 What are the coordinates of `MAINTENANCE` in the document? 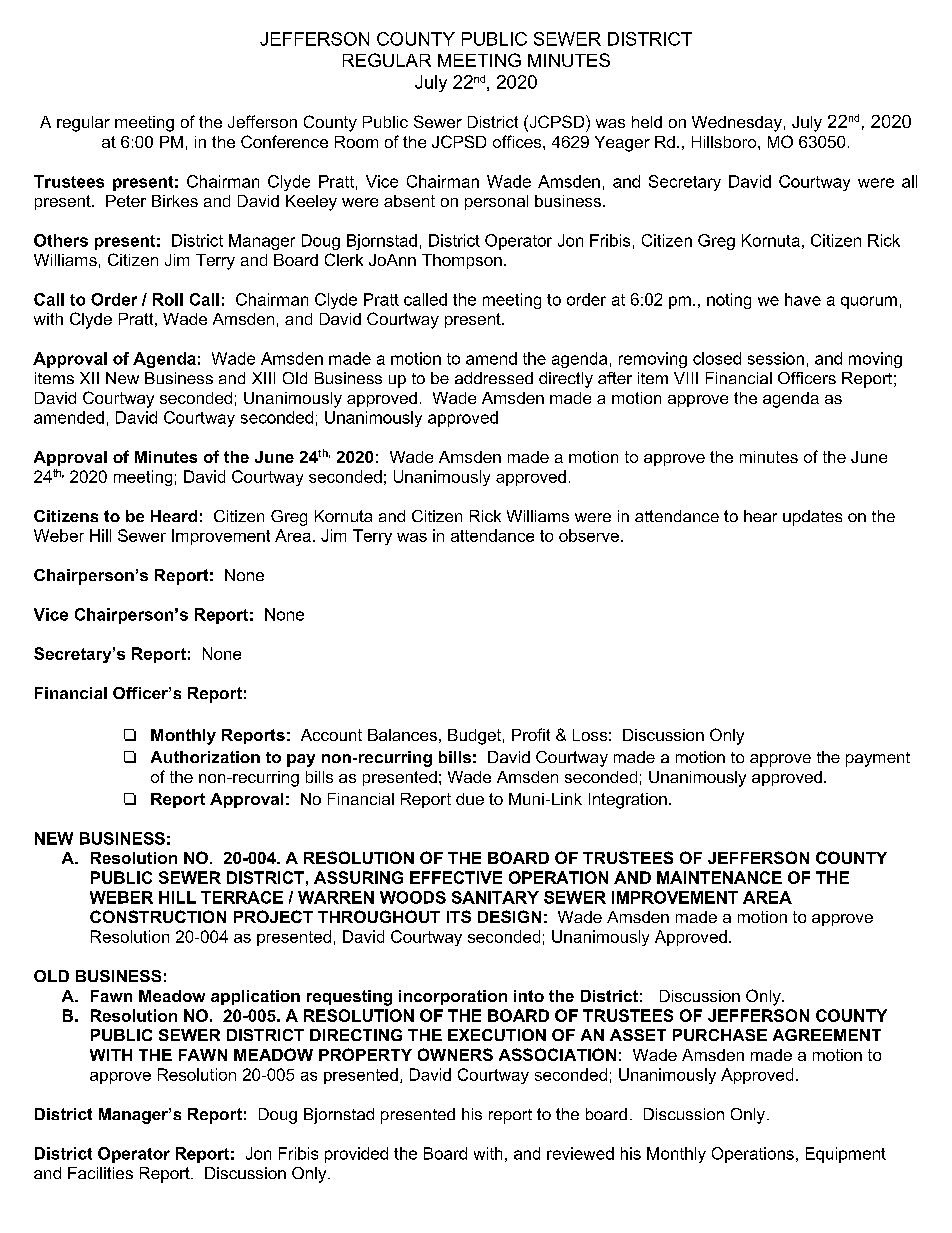 It's located at (719, 877).
